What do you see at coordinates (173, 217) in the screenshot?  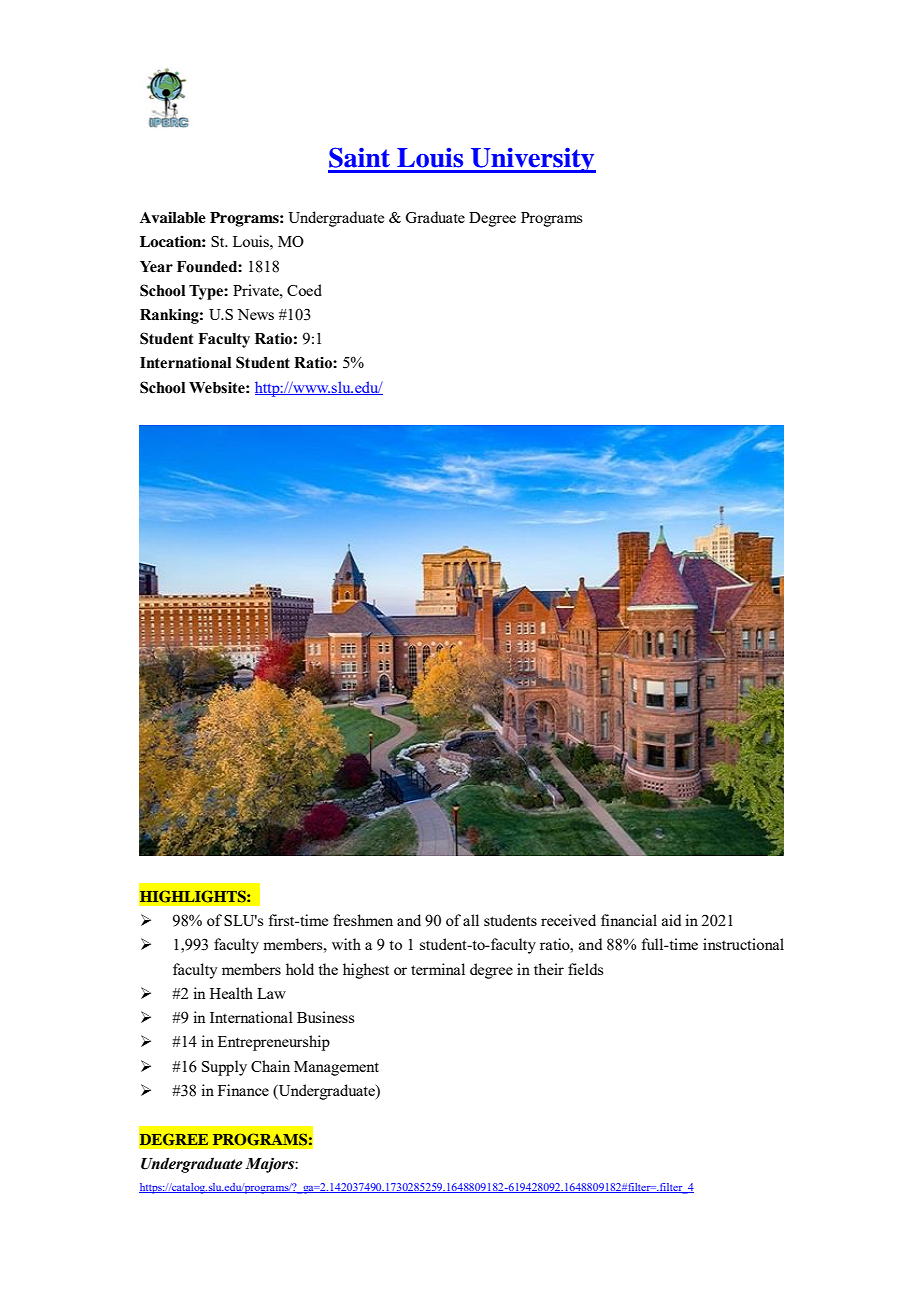 I see `Available` at bounding box center [173, 217].
